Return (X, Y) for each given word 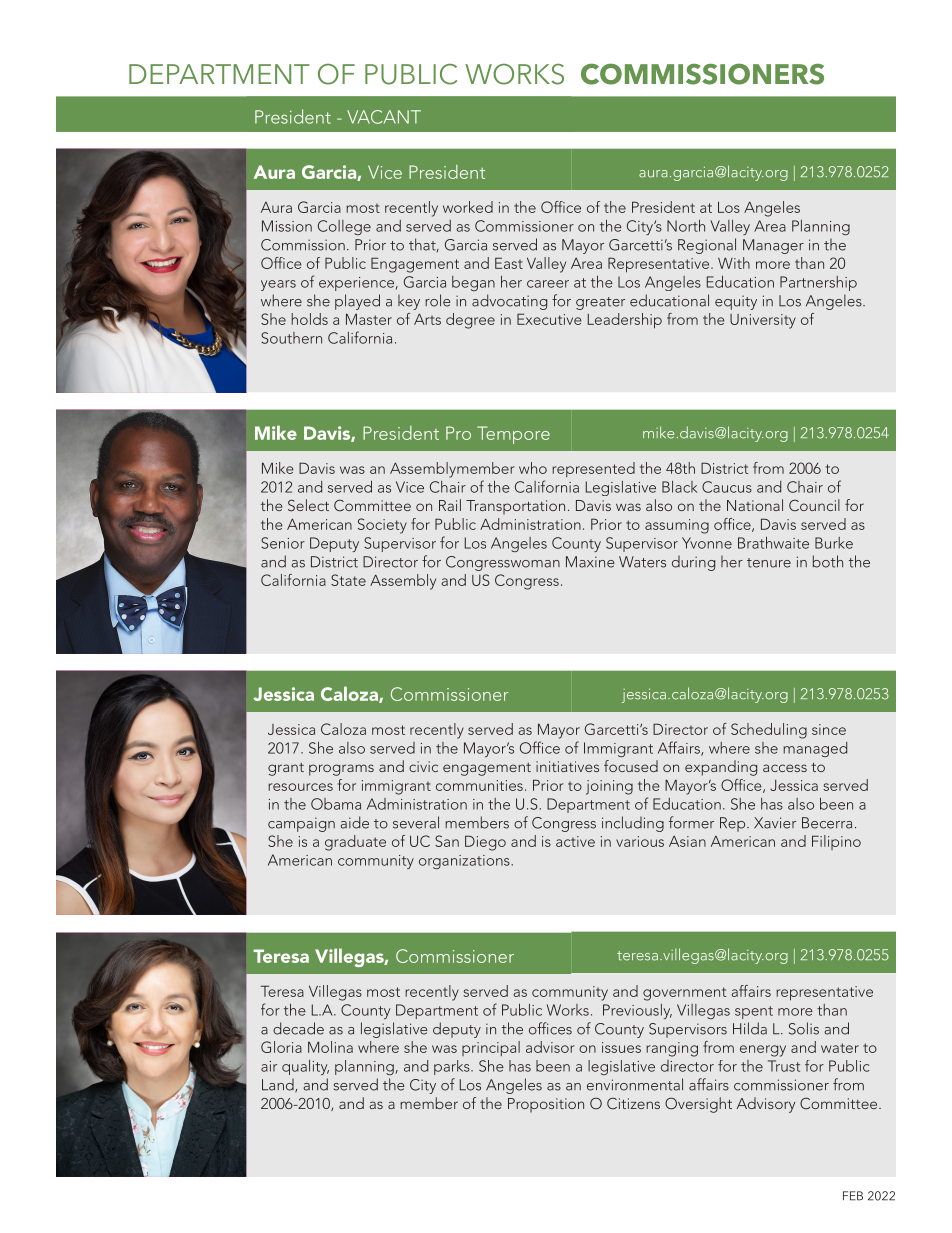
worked (468, 207)
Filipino (836, 842)
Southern (291, 338)
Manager (773, 246)
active (575, 841)
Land (279, 1086)
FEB (853, 1196)
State (348, 580)
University (763, 321)
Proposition (546, 1105)
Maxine (590, 562)
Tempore (513, 435)
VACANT (384, 117)
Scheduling (769, 731)
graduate (355, 843)
